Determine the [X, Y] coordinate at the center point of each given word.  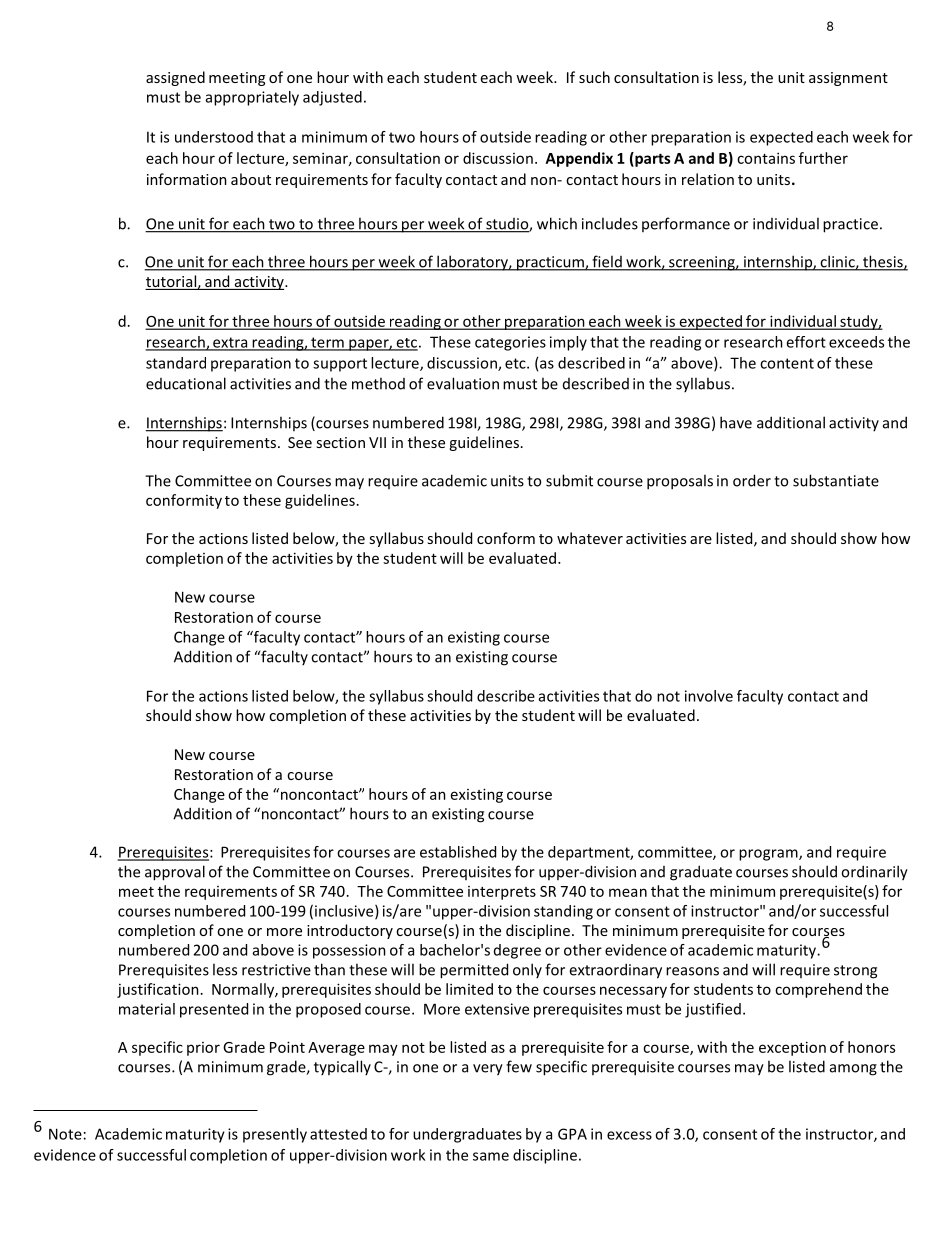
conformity [184, 501]
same [491, 1156]
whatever [590, 538]
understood [214, 137]
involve [709, 696]
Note [65, 1134]
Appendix [579, 159]
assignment [848, 79]
